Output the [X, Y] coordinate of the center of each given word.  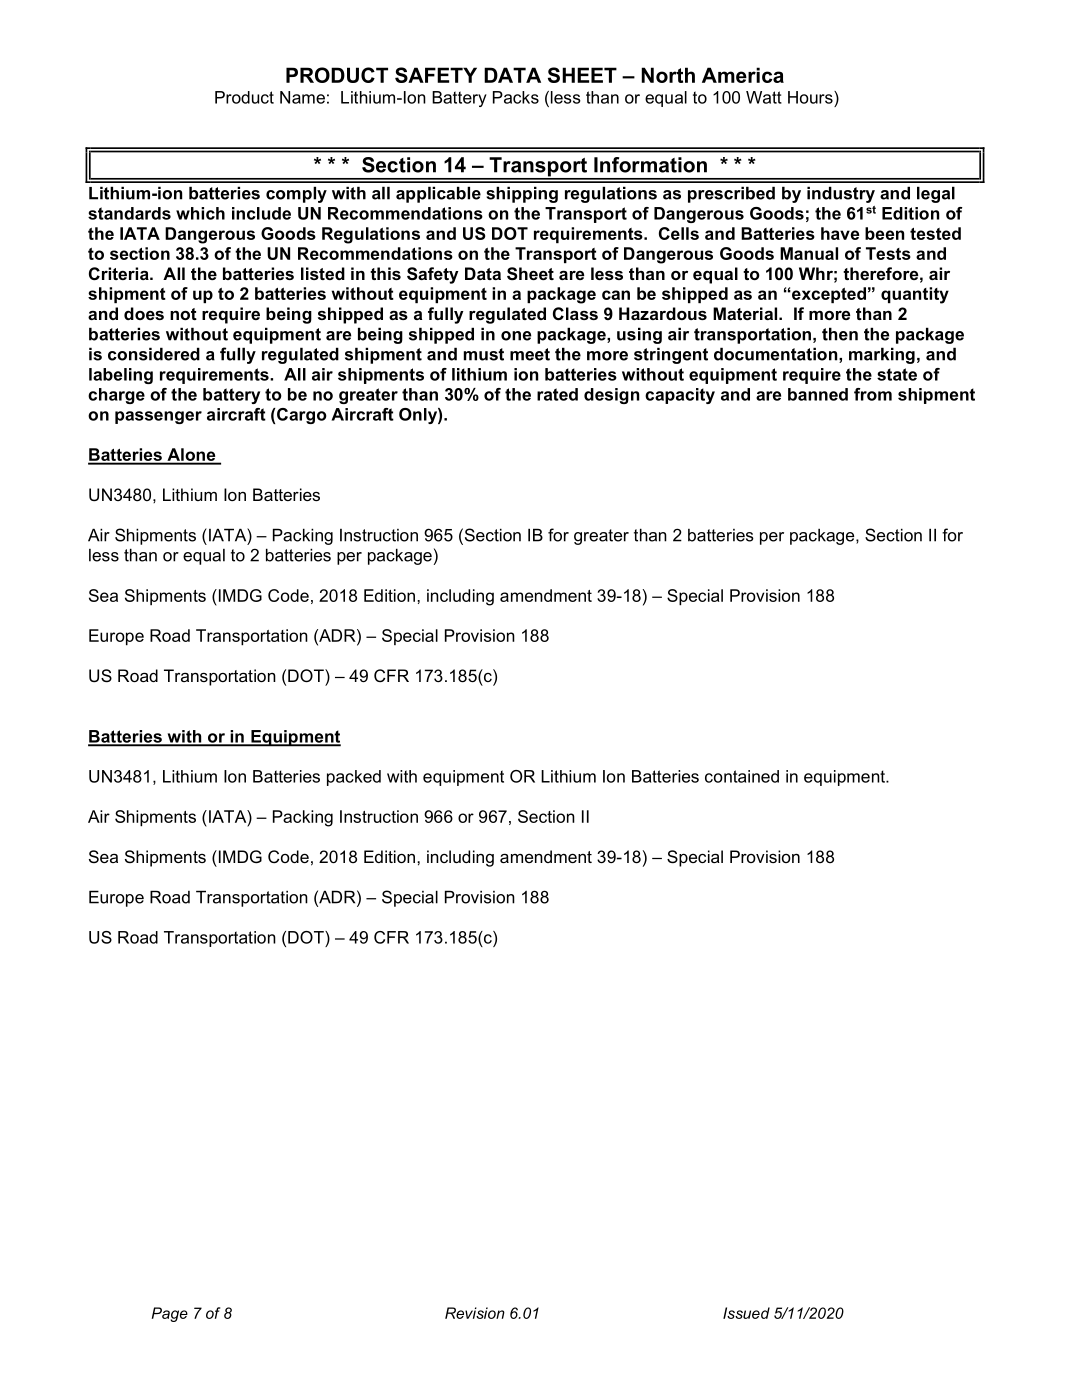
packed [354, 778]
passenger [158, 417]
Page [170, 1314]
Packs [516, 97]
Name [302, 97]
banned [818, 394]
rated [557, 394]
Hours [811, 97]
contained [742, 776]
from [873, 394]
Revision [475, 1313]
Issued [746, 1313]
